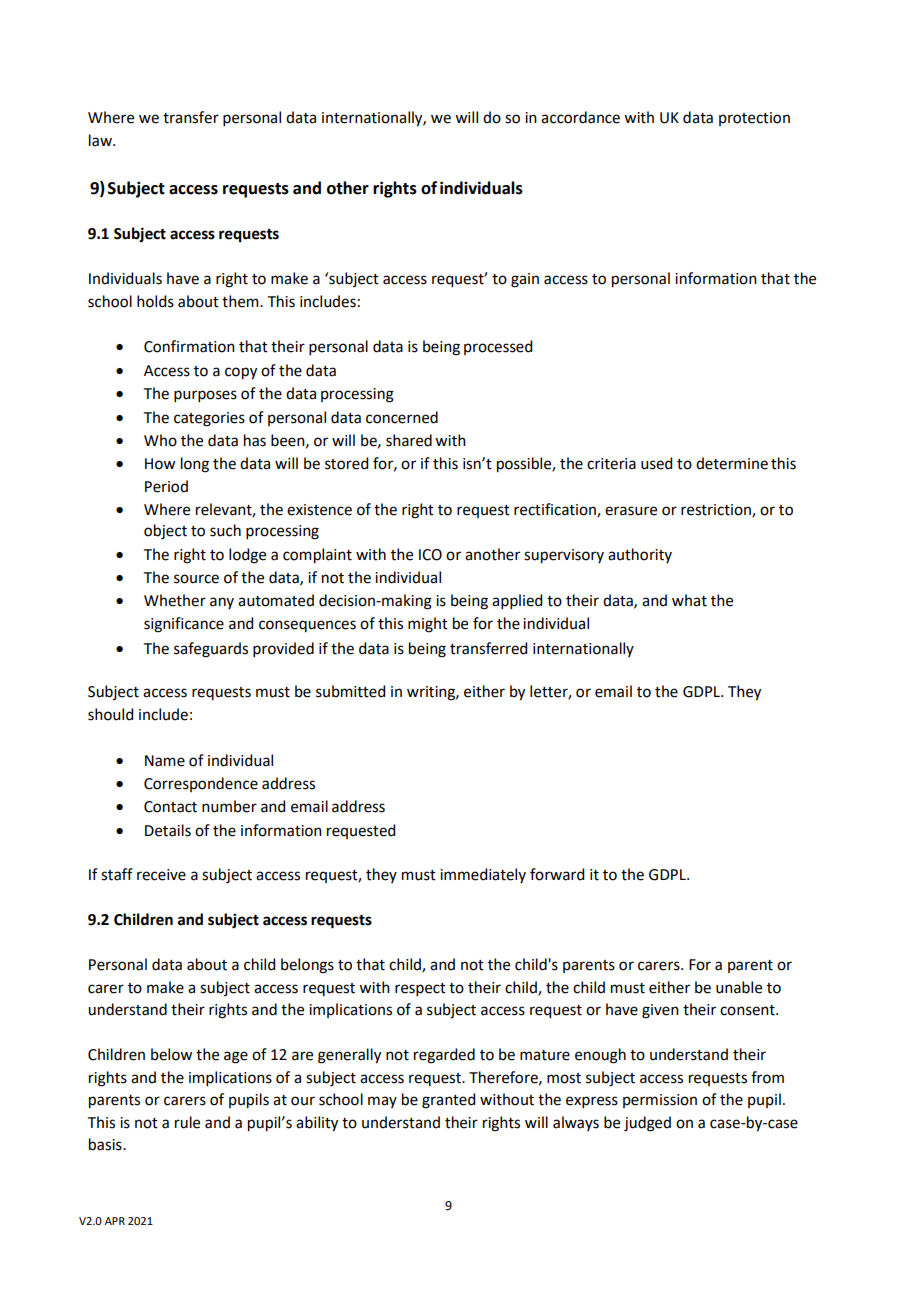 The image size is (924, 1307). Describe the element at coordinates (166, 486) in the image. I see `Period` at that location.
